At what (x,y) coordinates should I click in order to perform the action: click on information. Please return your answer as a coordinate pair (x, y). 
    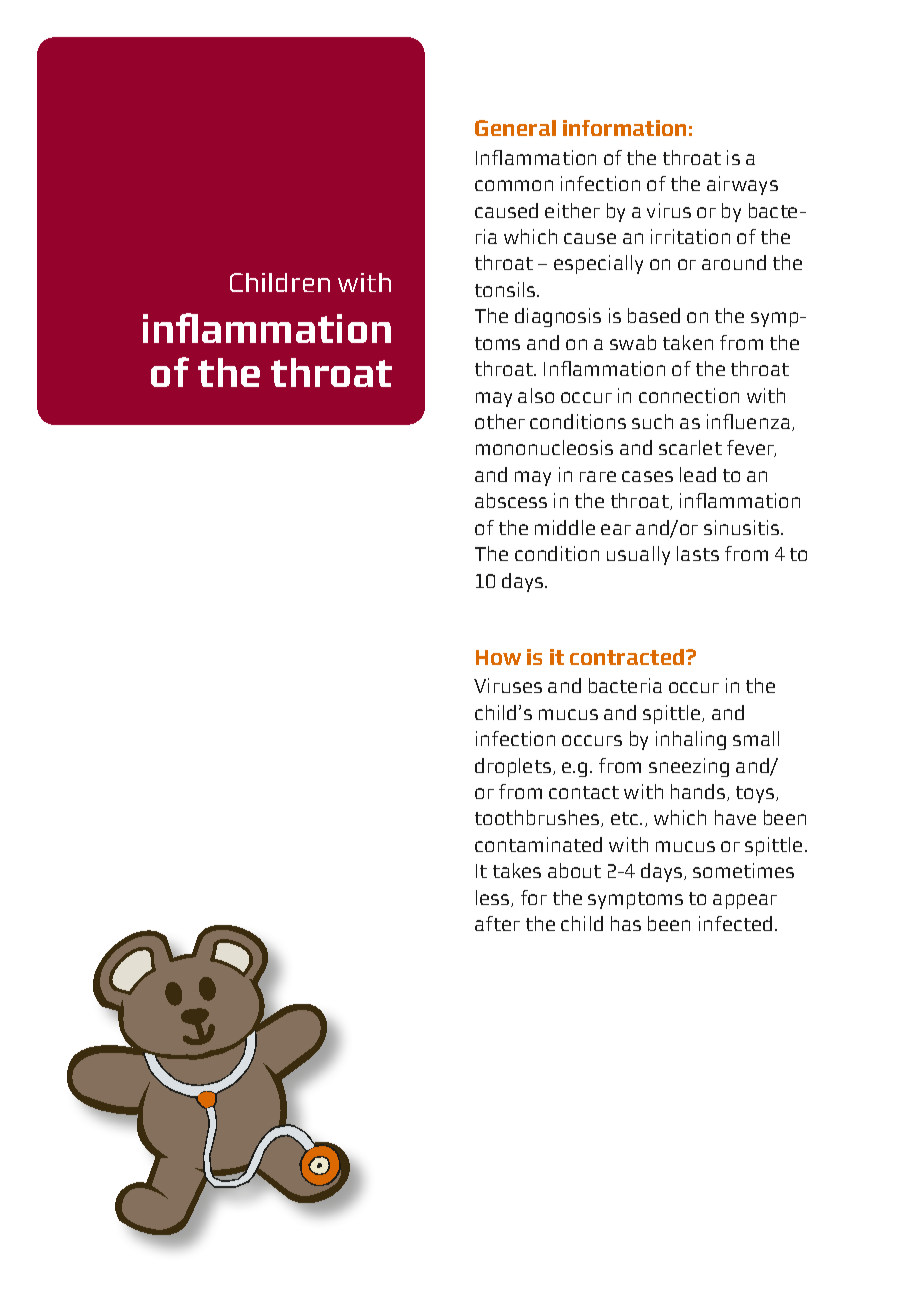
    Looking at the image, I should click on (624, 128).
